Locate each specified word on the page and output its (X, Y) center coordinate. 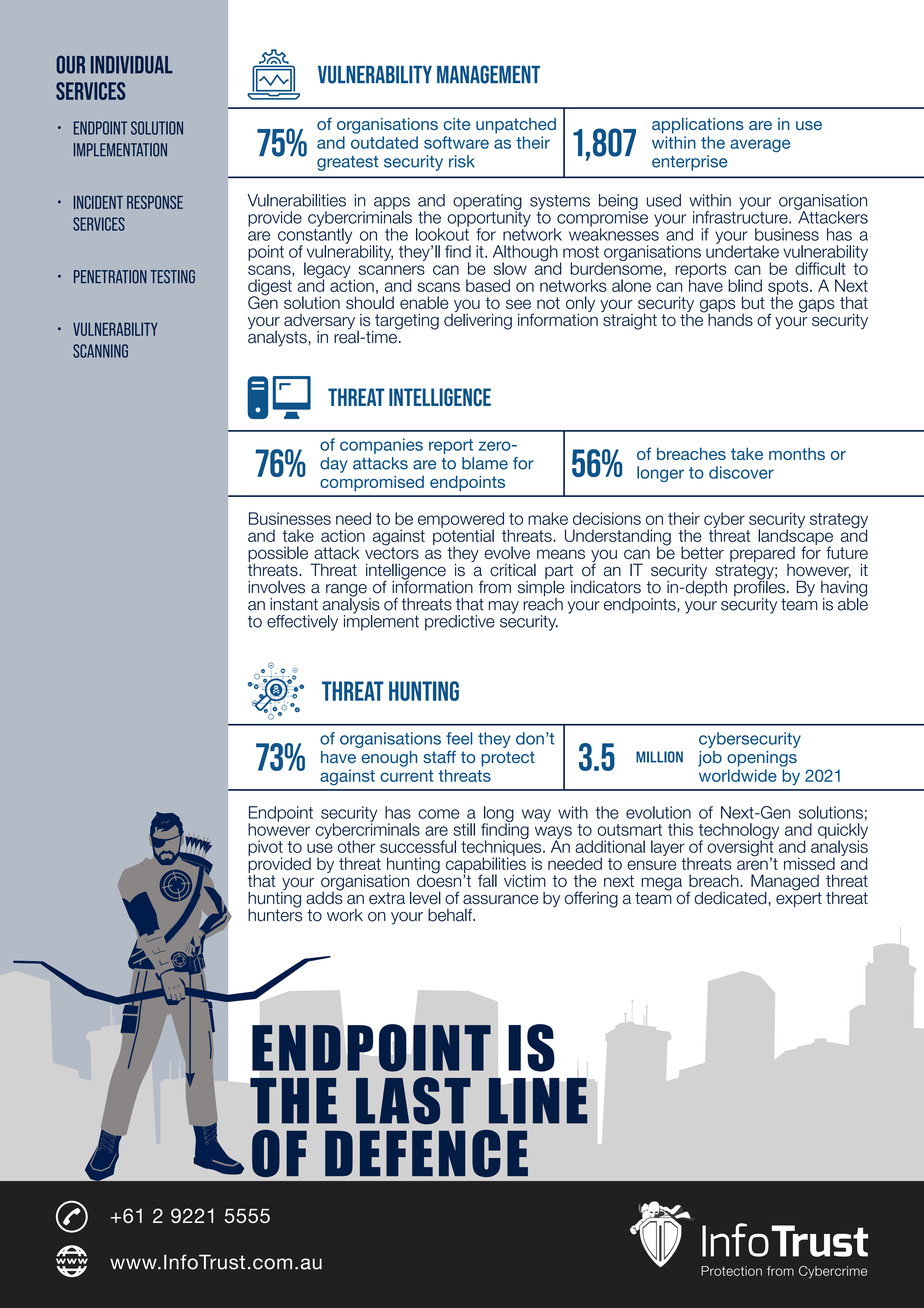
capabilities (486, 865)
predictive (460, 623)
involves (276, 587)
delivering (478, 320)
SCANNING (100, 351)
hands (729, 319)
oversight (741, 848)
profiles (759, 588)
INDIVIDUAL (132, 65)
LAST (413, 1101)
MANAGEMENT (488, 74)
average (760, 145)
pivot (265, 849)
